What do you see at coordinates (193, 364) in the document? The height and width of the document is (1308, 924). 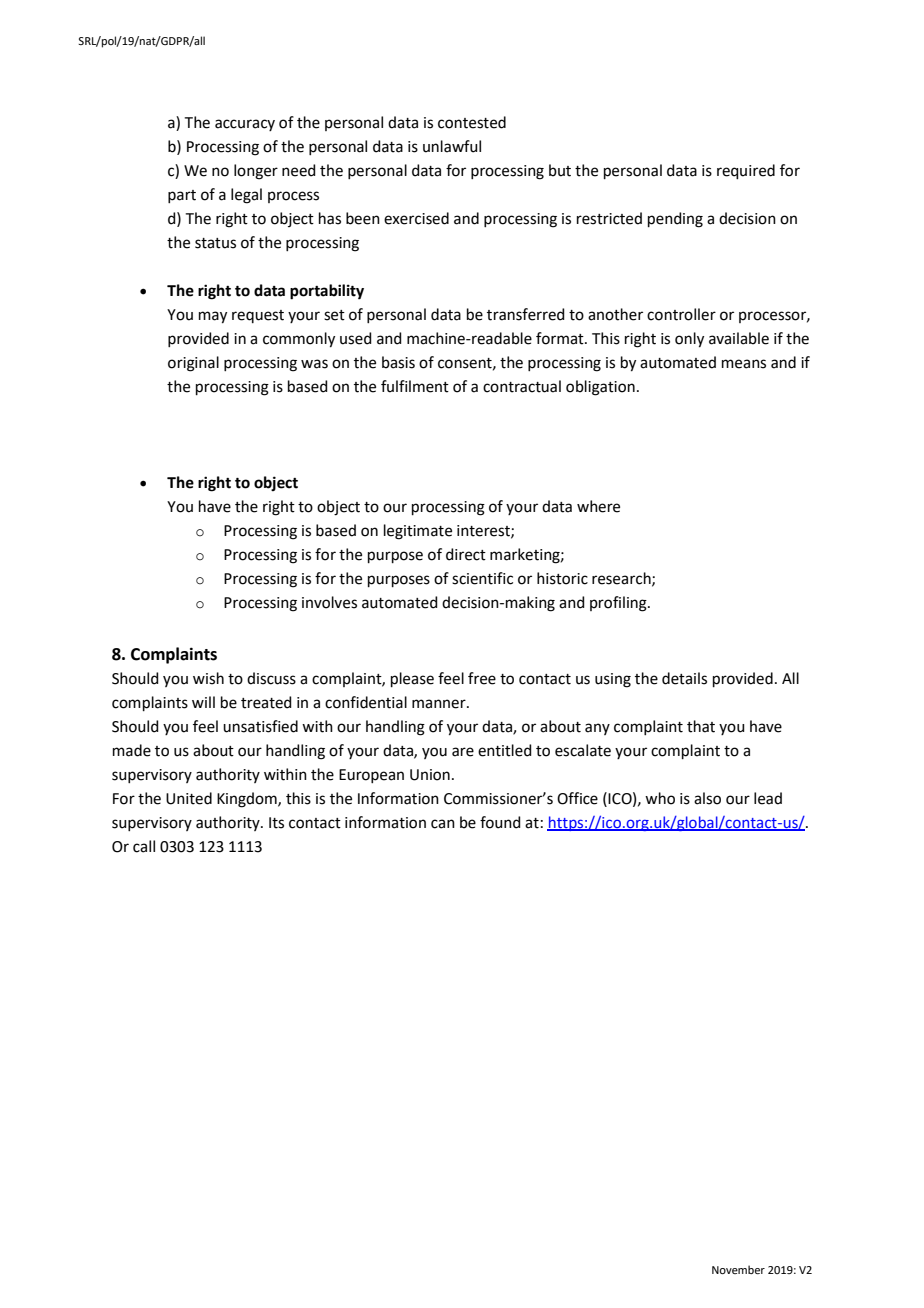 I see `original` at bounding box center [193, 364].
